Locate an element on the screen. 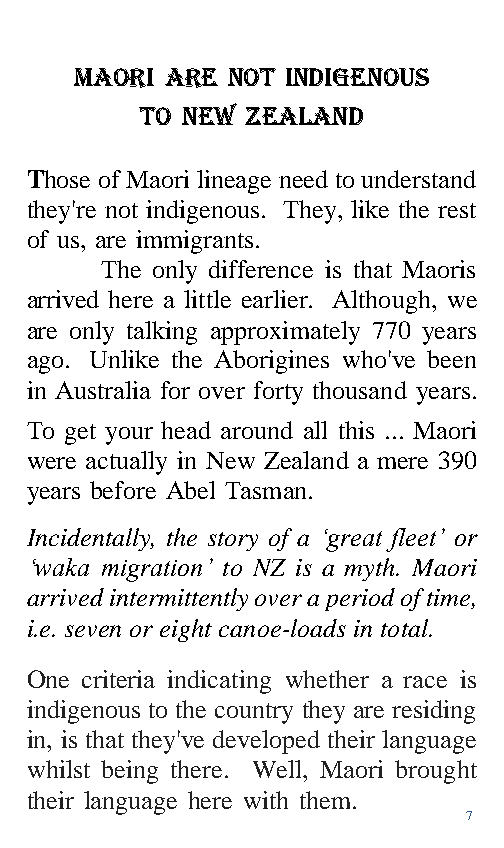 Image resolution: width=504 pixels, height=848 pixels. Tasman is located at coordinates (267, 490).
